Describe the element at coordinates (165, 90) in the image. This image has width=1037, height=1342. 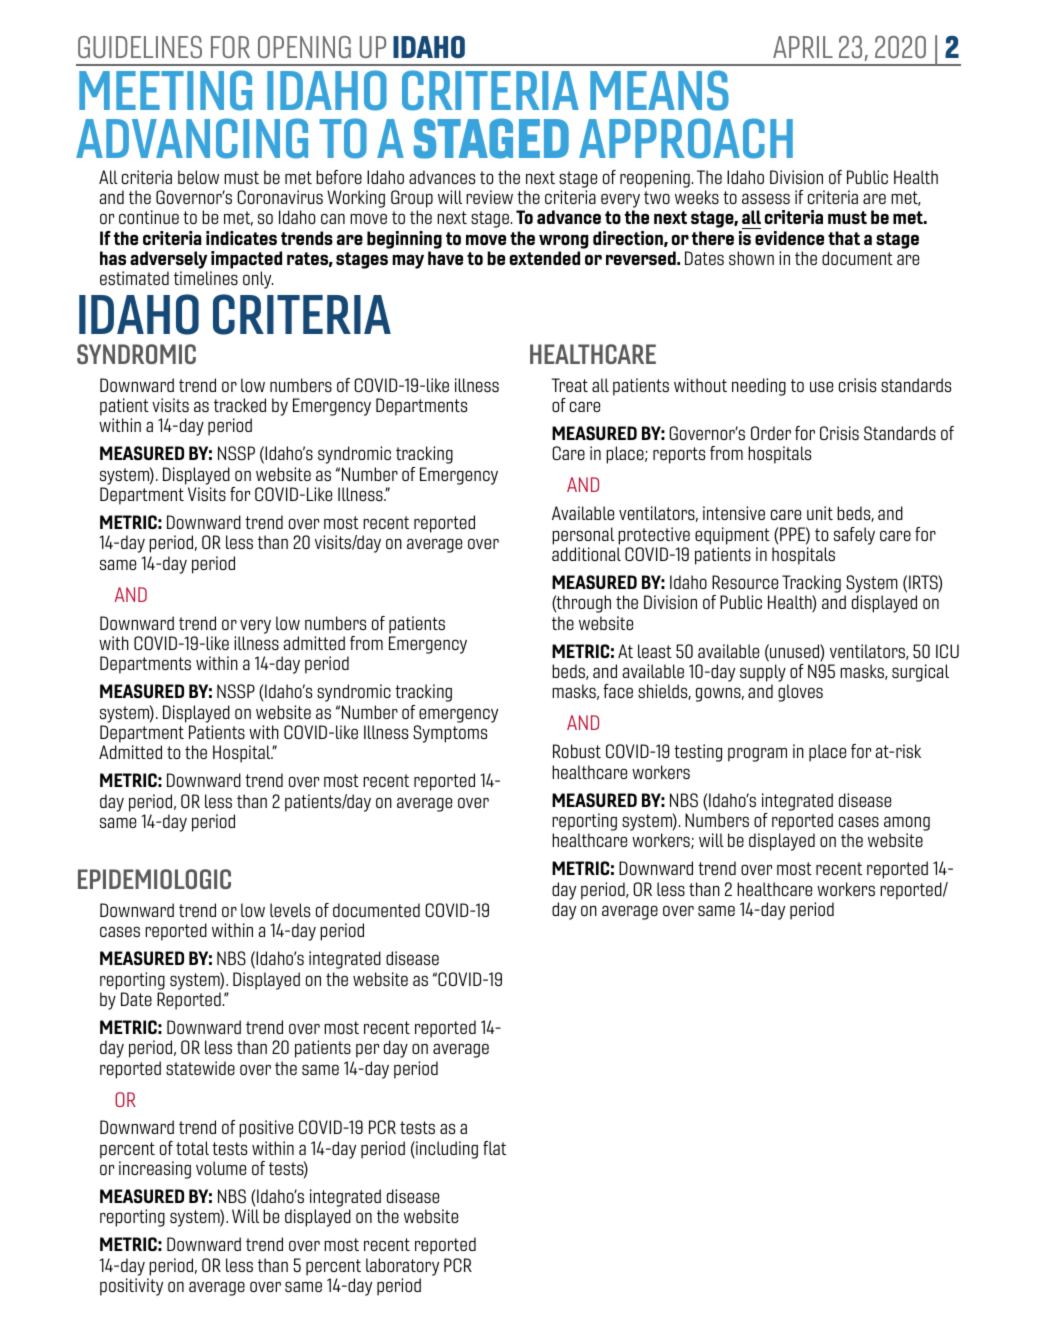
I see `MEETING` at that location.
